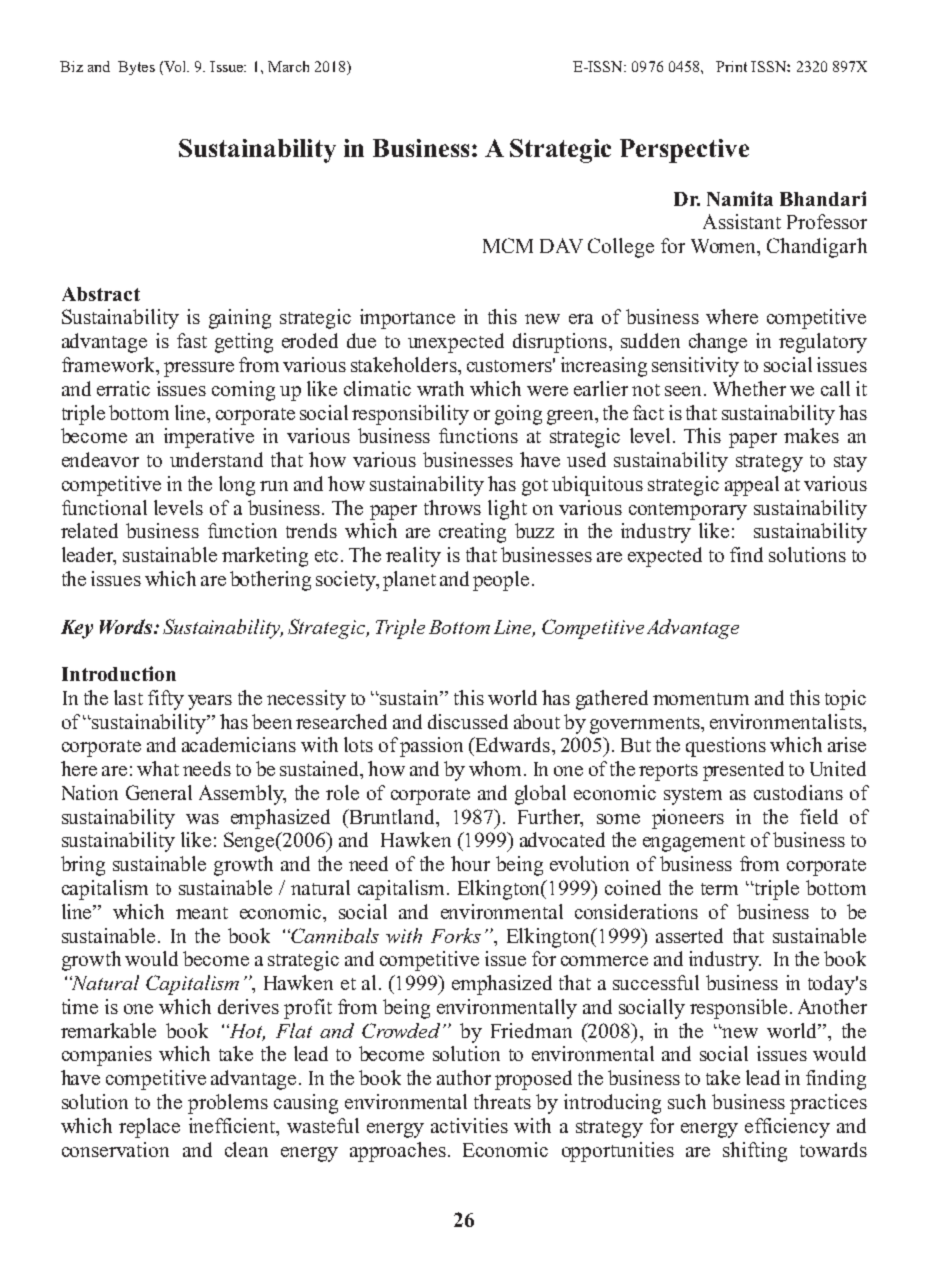  I want to click on replace, so click(149, 1128).
